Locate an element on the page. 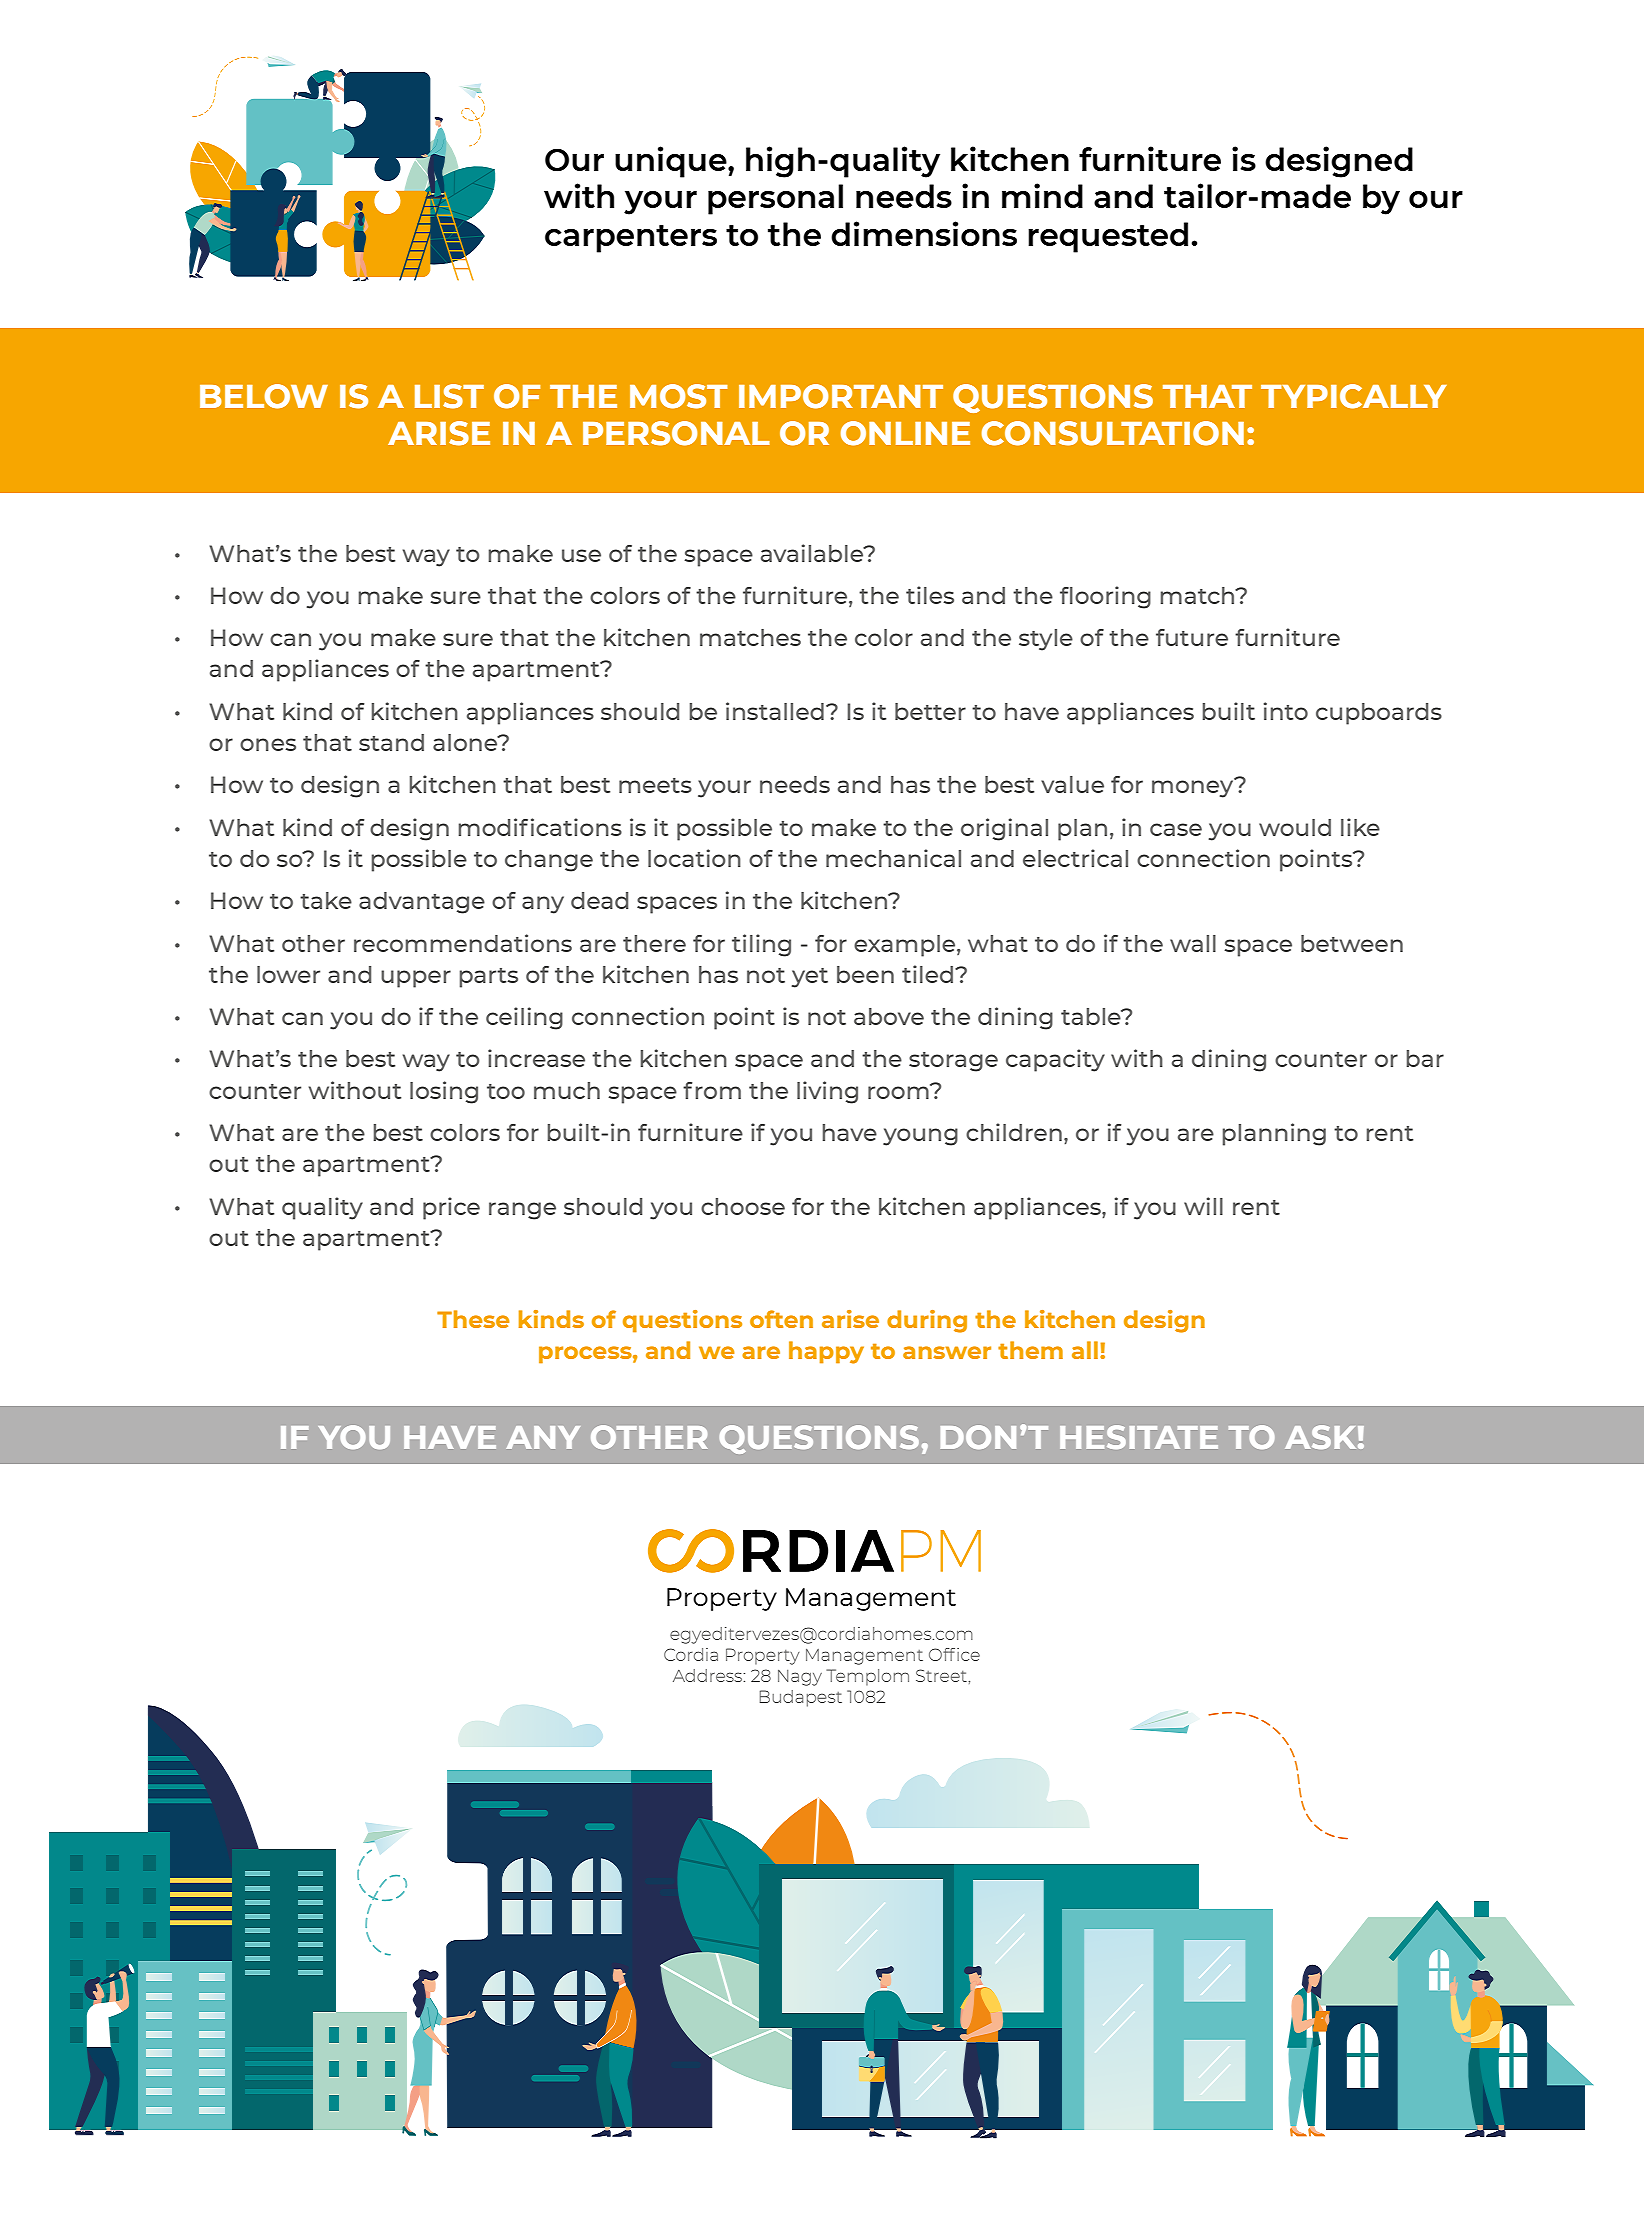 This page has width=1644, height=2214. Address is located at coordinates (709, 1675).
